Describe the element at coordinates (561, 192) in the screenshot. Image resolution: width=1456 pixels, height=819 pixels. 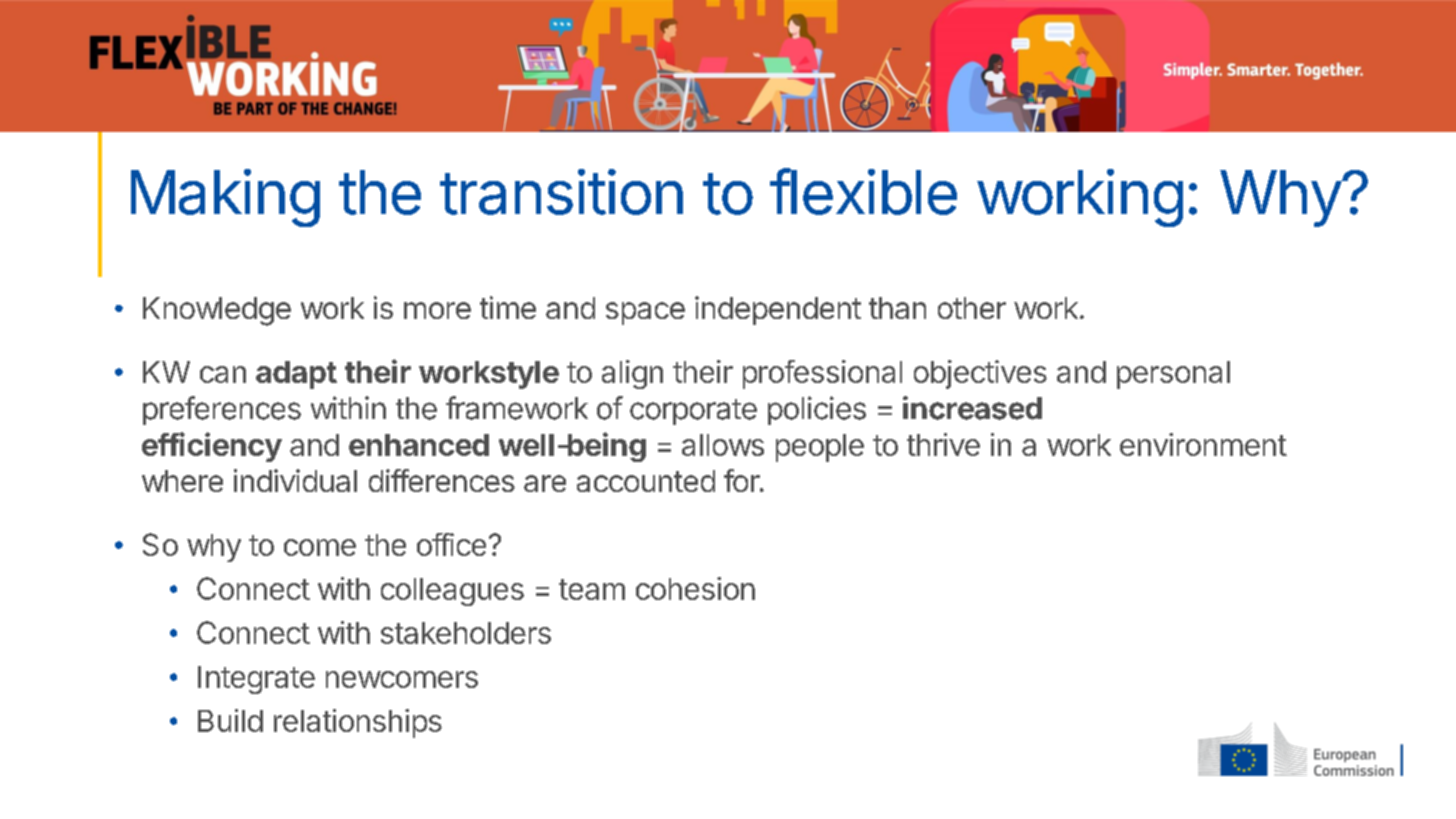
I see `transition` at that location.
